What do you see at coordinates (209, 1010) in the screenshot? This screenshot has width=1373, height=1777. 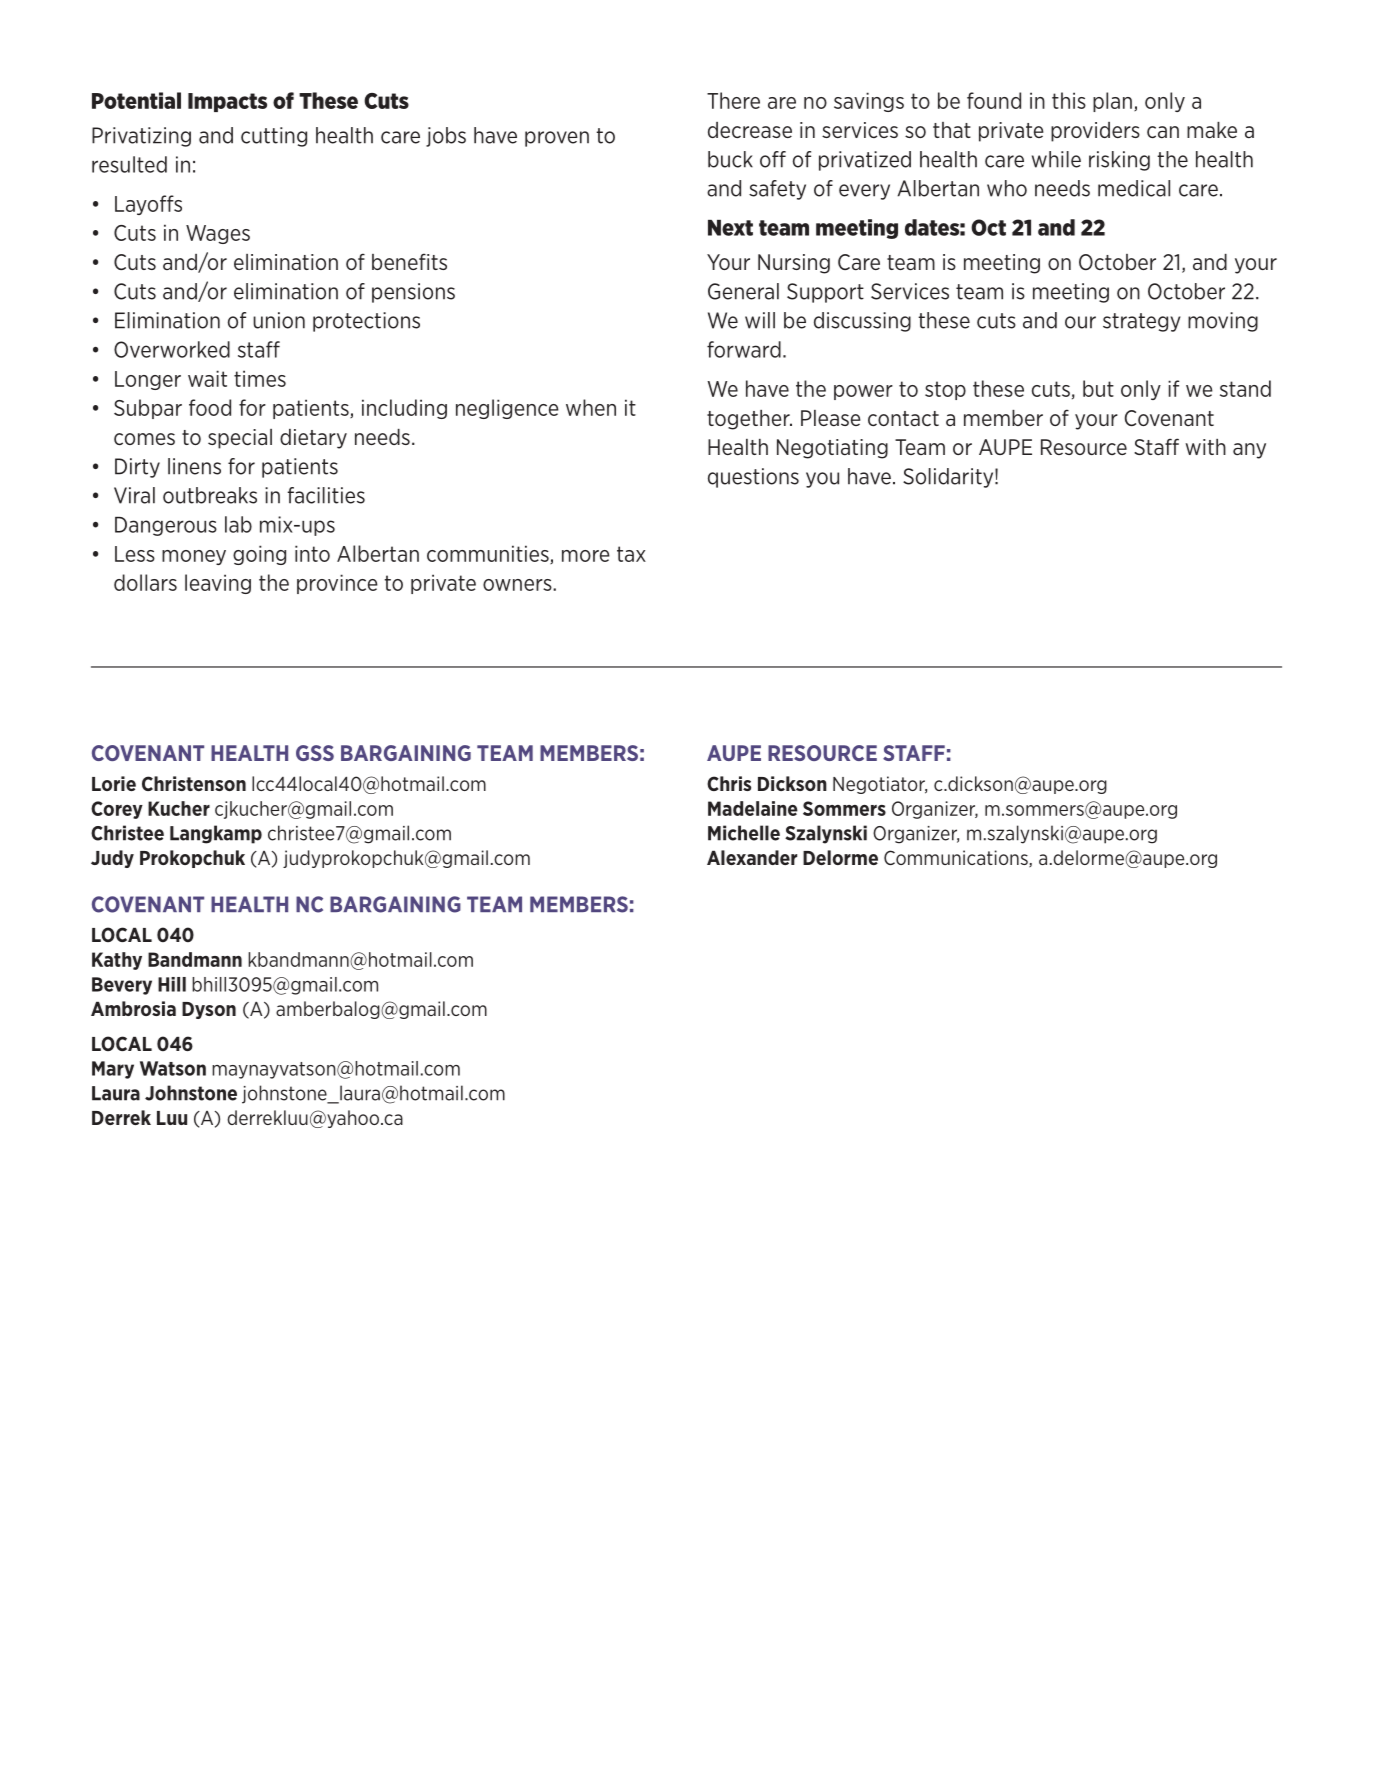 I see `Dyson` at bounding box center [209, 1010].
